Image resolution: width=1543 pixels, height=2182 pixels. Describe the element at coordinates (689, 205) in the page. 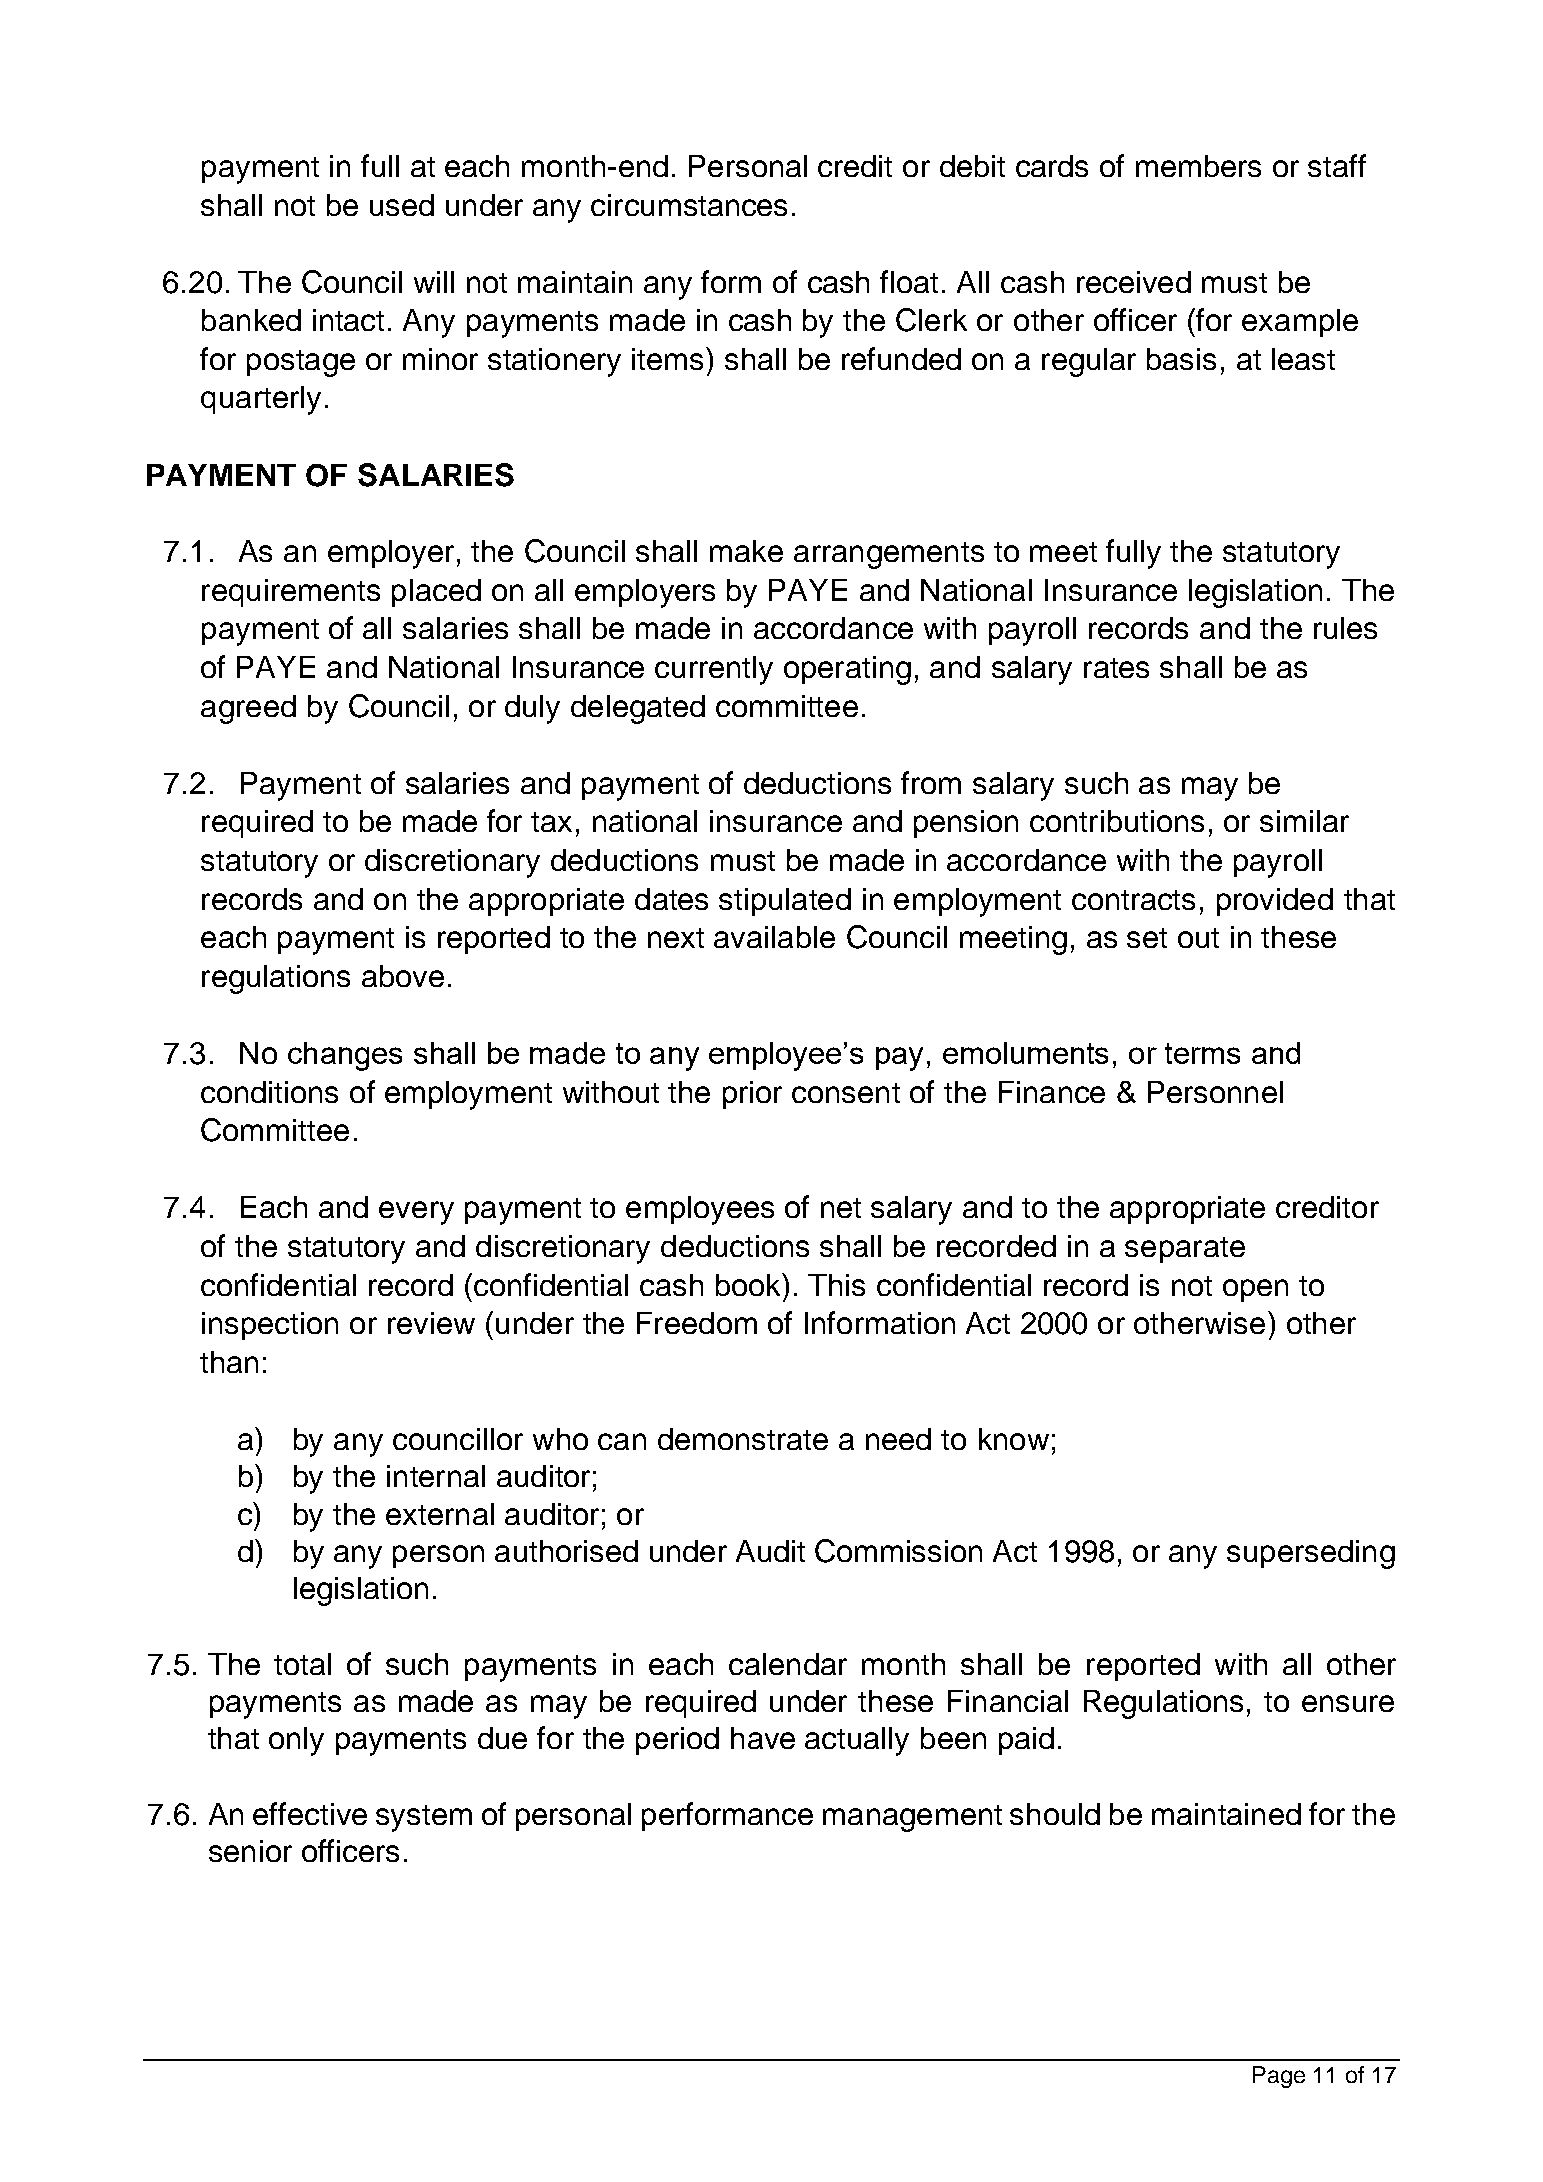

I see `circumstances` at that location.
